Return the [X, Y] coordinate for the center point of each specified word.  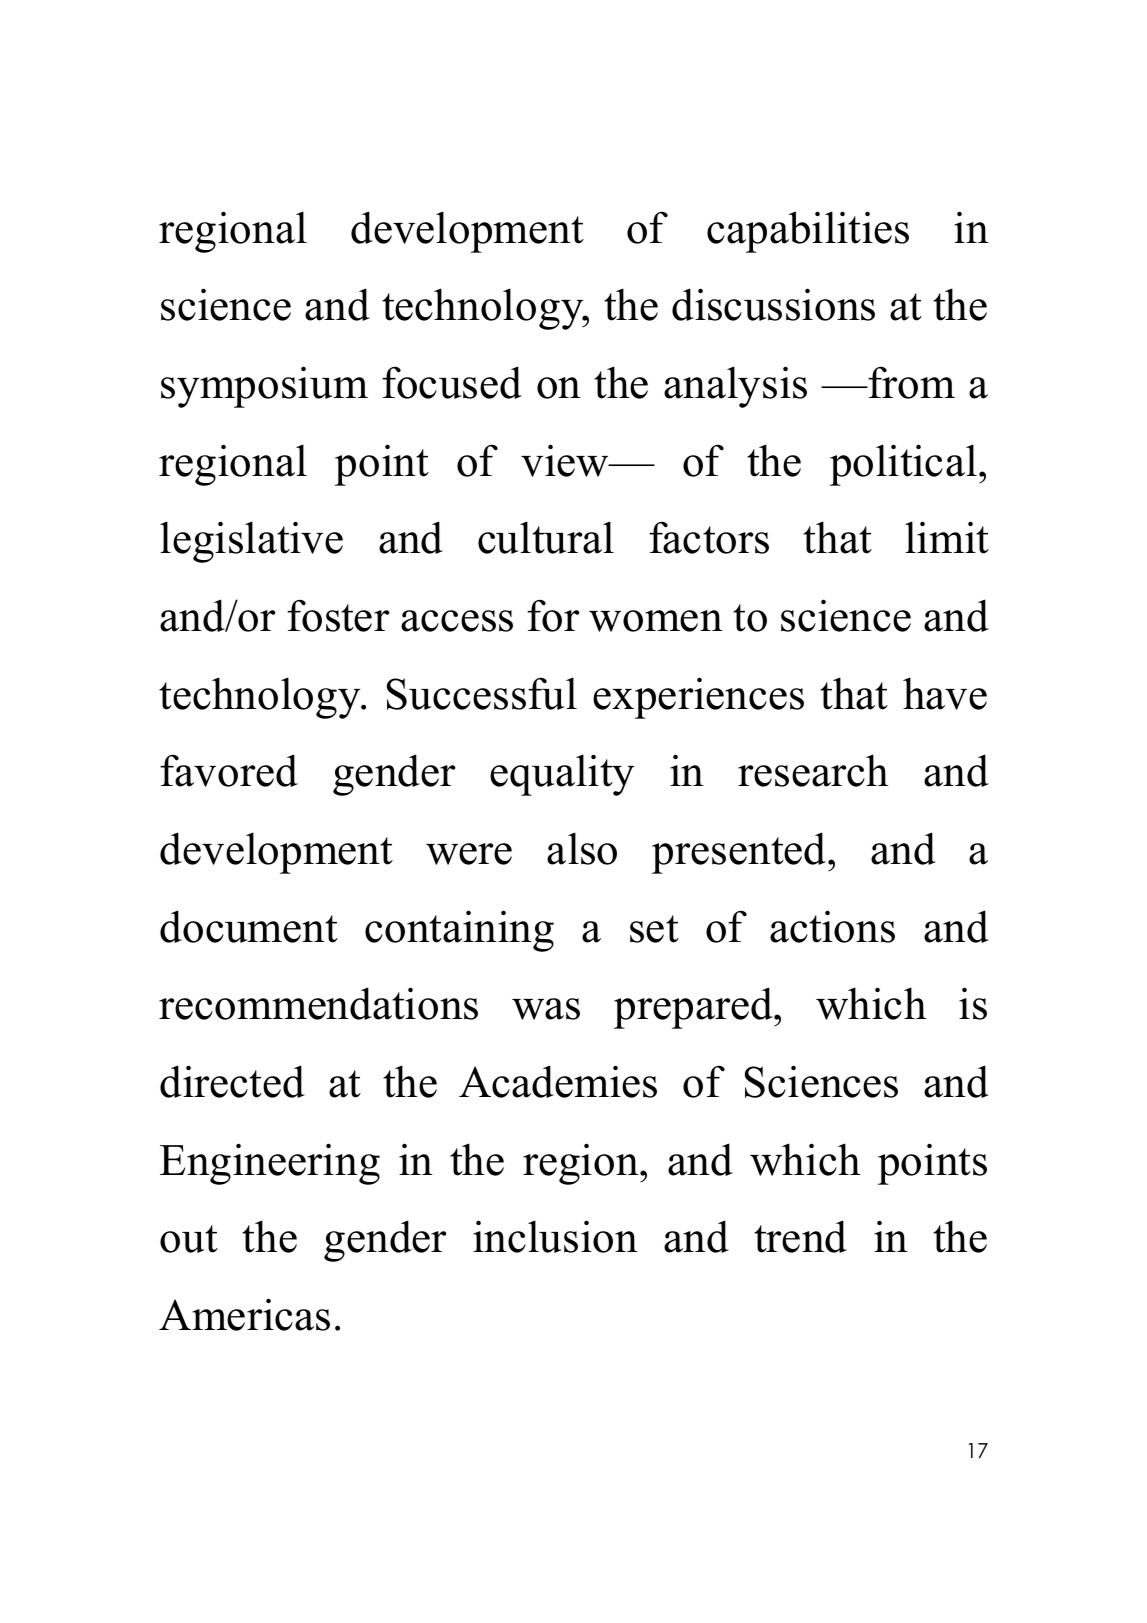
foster [338, 616]
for [553, 616]
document [249, 926]
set [654, 929]
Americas [244, 1314]
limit [947, 537]
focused [452, 382]
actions [832, 926]
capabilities [808, 232]
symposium [264, 387]
